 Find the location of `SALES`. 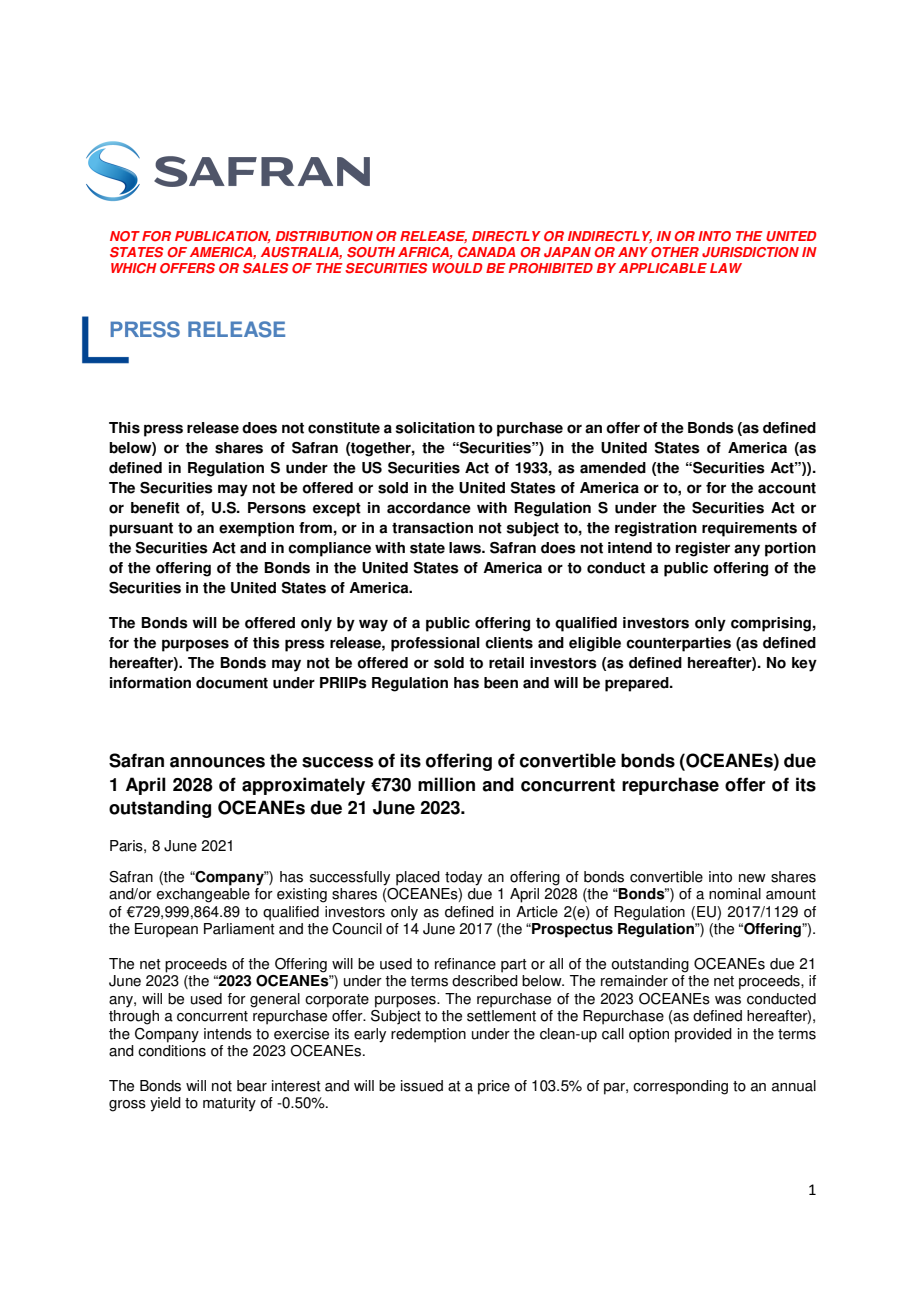

SALES is located at coordinates (265, 268).
